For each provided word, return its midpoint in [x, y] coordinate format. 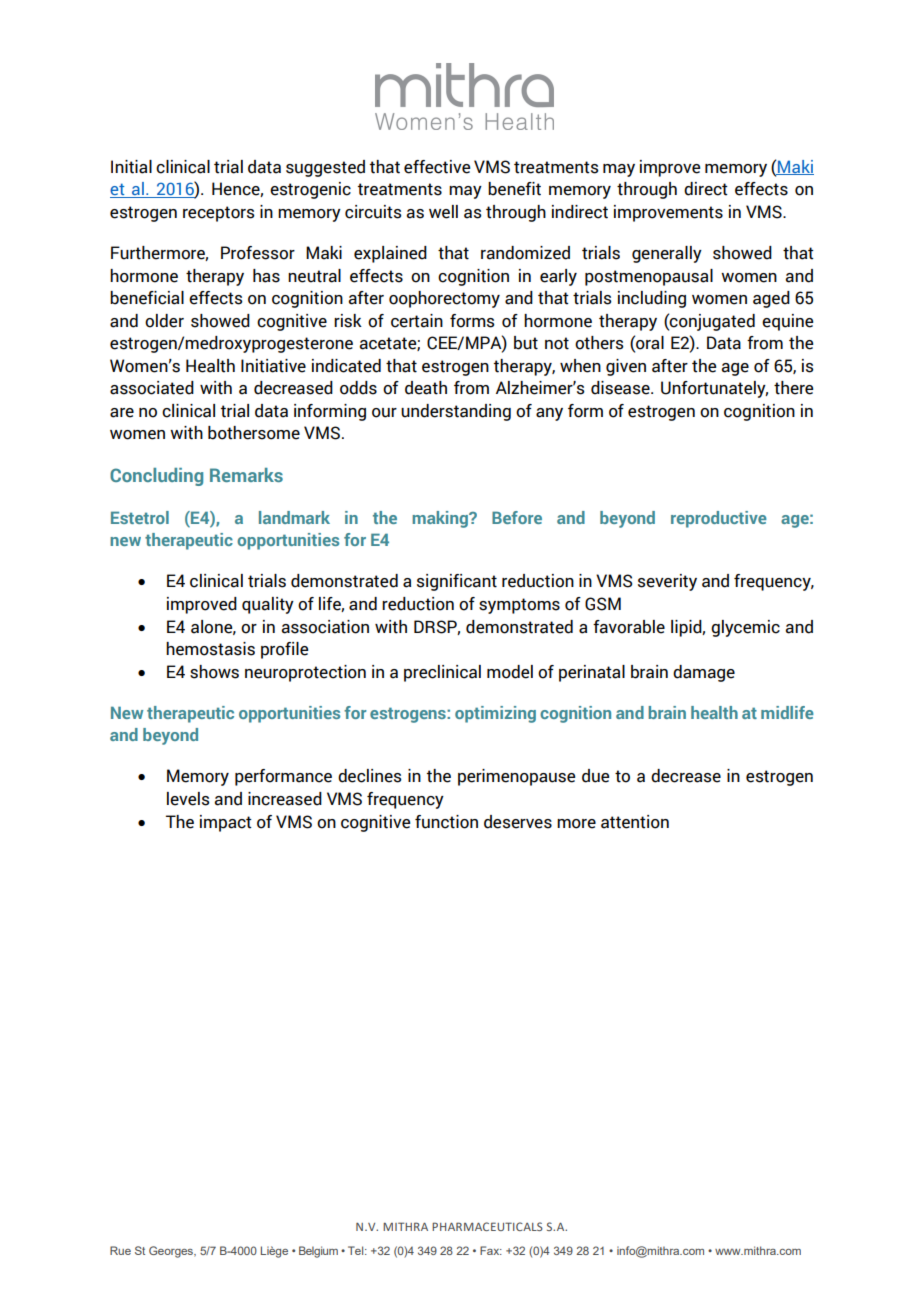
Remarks [246, 475]
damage [704, 673]
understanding [456, 412]
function [446, 822]
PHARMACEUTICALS [487, 1226]
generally [667, 254]
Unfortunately [714, 389]
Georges [172, 1252]
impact [226, 823]
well [443, 212]
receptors [219, 214]
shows [214, 672]
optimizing [495, 714]
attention [635, 822]
